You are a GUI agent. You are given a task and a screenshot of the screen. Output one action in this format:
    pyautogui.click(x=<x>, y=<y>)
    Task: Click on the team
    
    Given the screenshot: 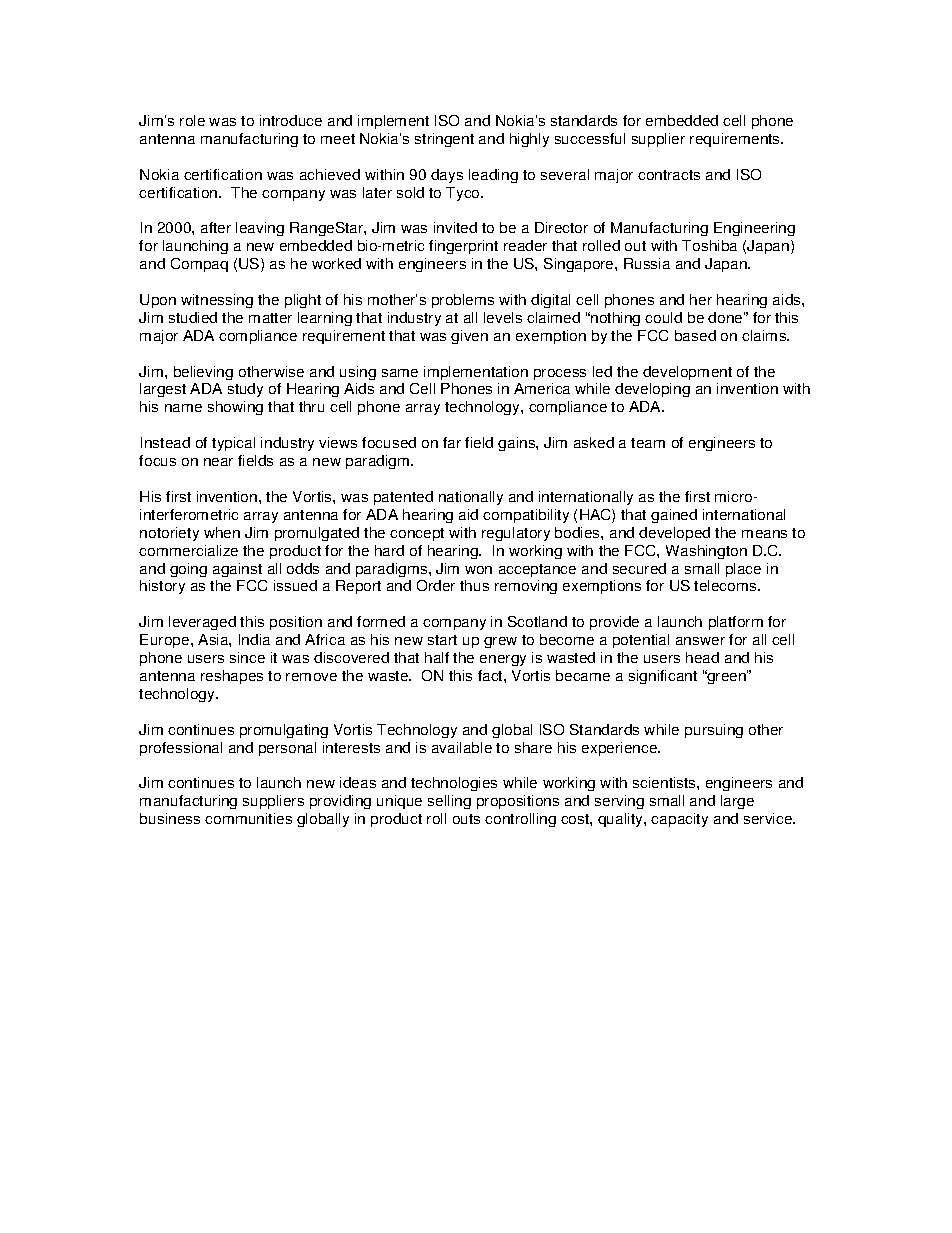 What is the action you would take?
    pyautogui.click(x=648, y=443)
